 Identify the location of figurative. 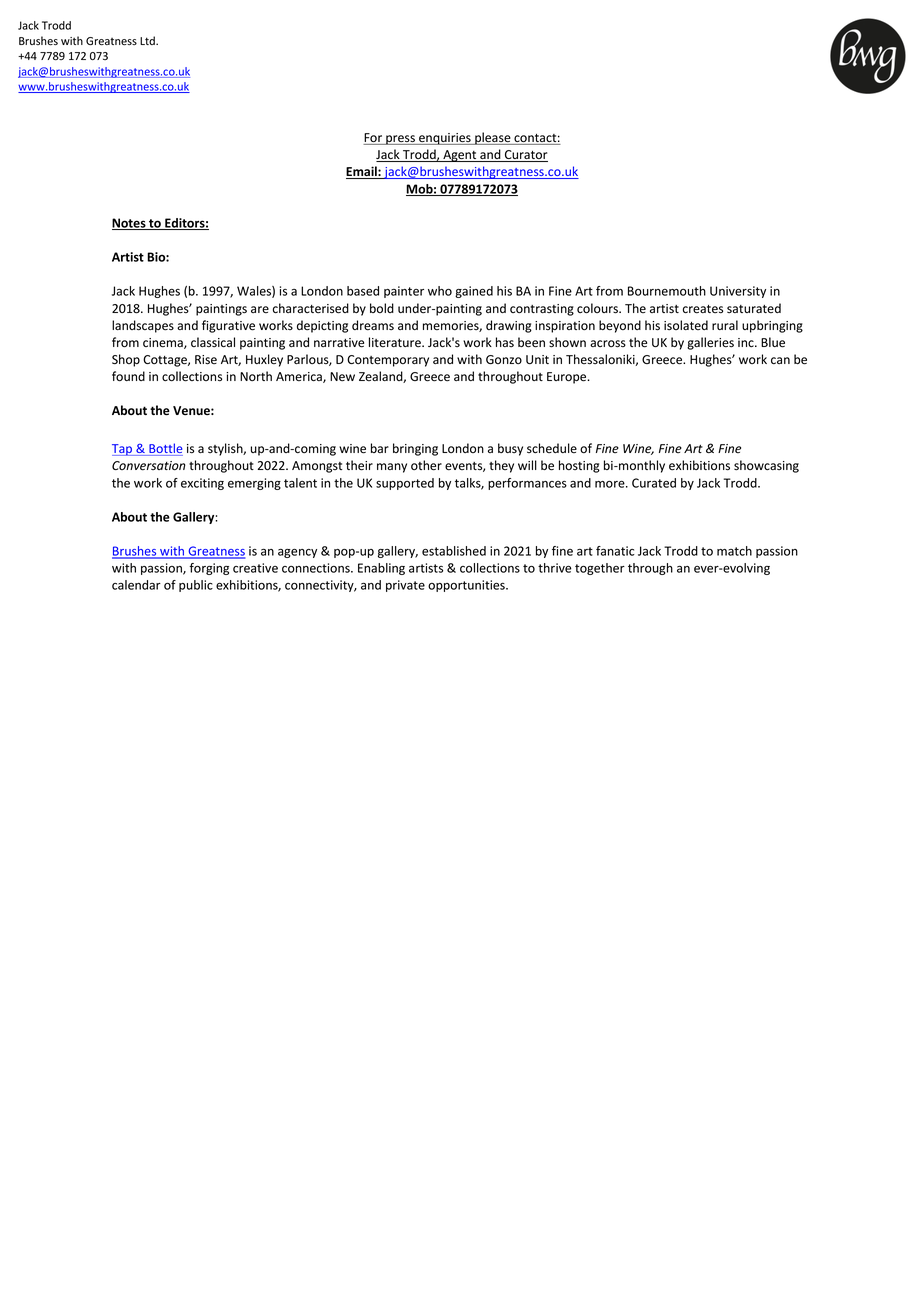
(228, 326).
